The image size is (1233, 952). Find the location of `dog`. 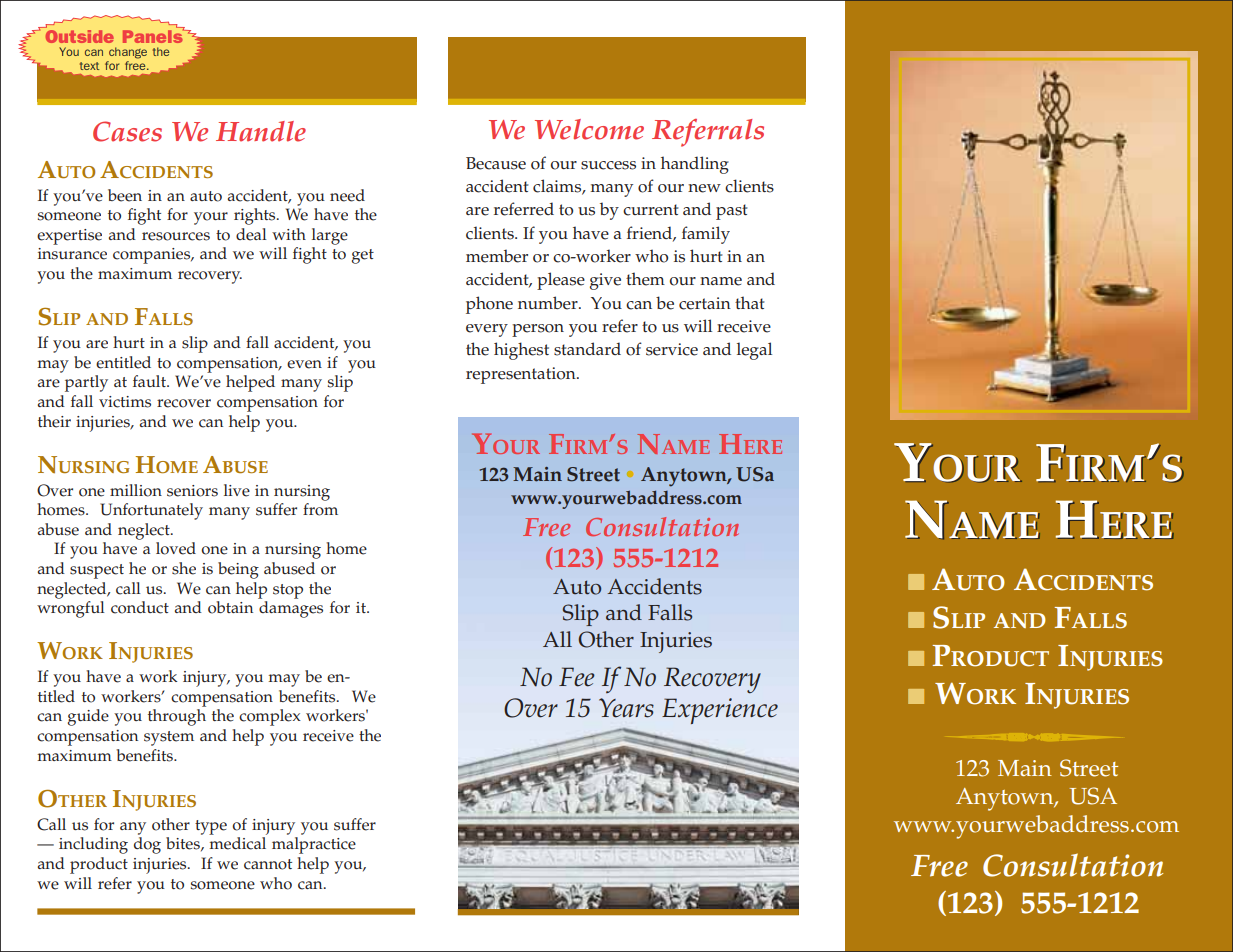

dog is located at coordinates (147, 845).
